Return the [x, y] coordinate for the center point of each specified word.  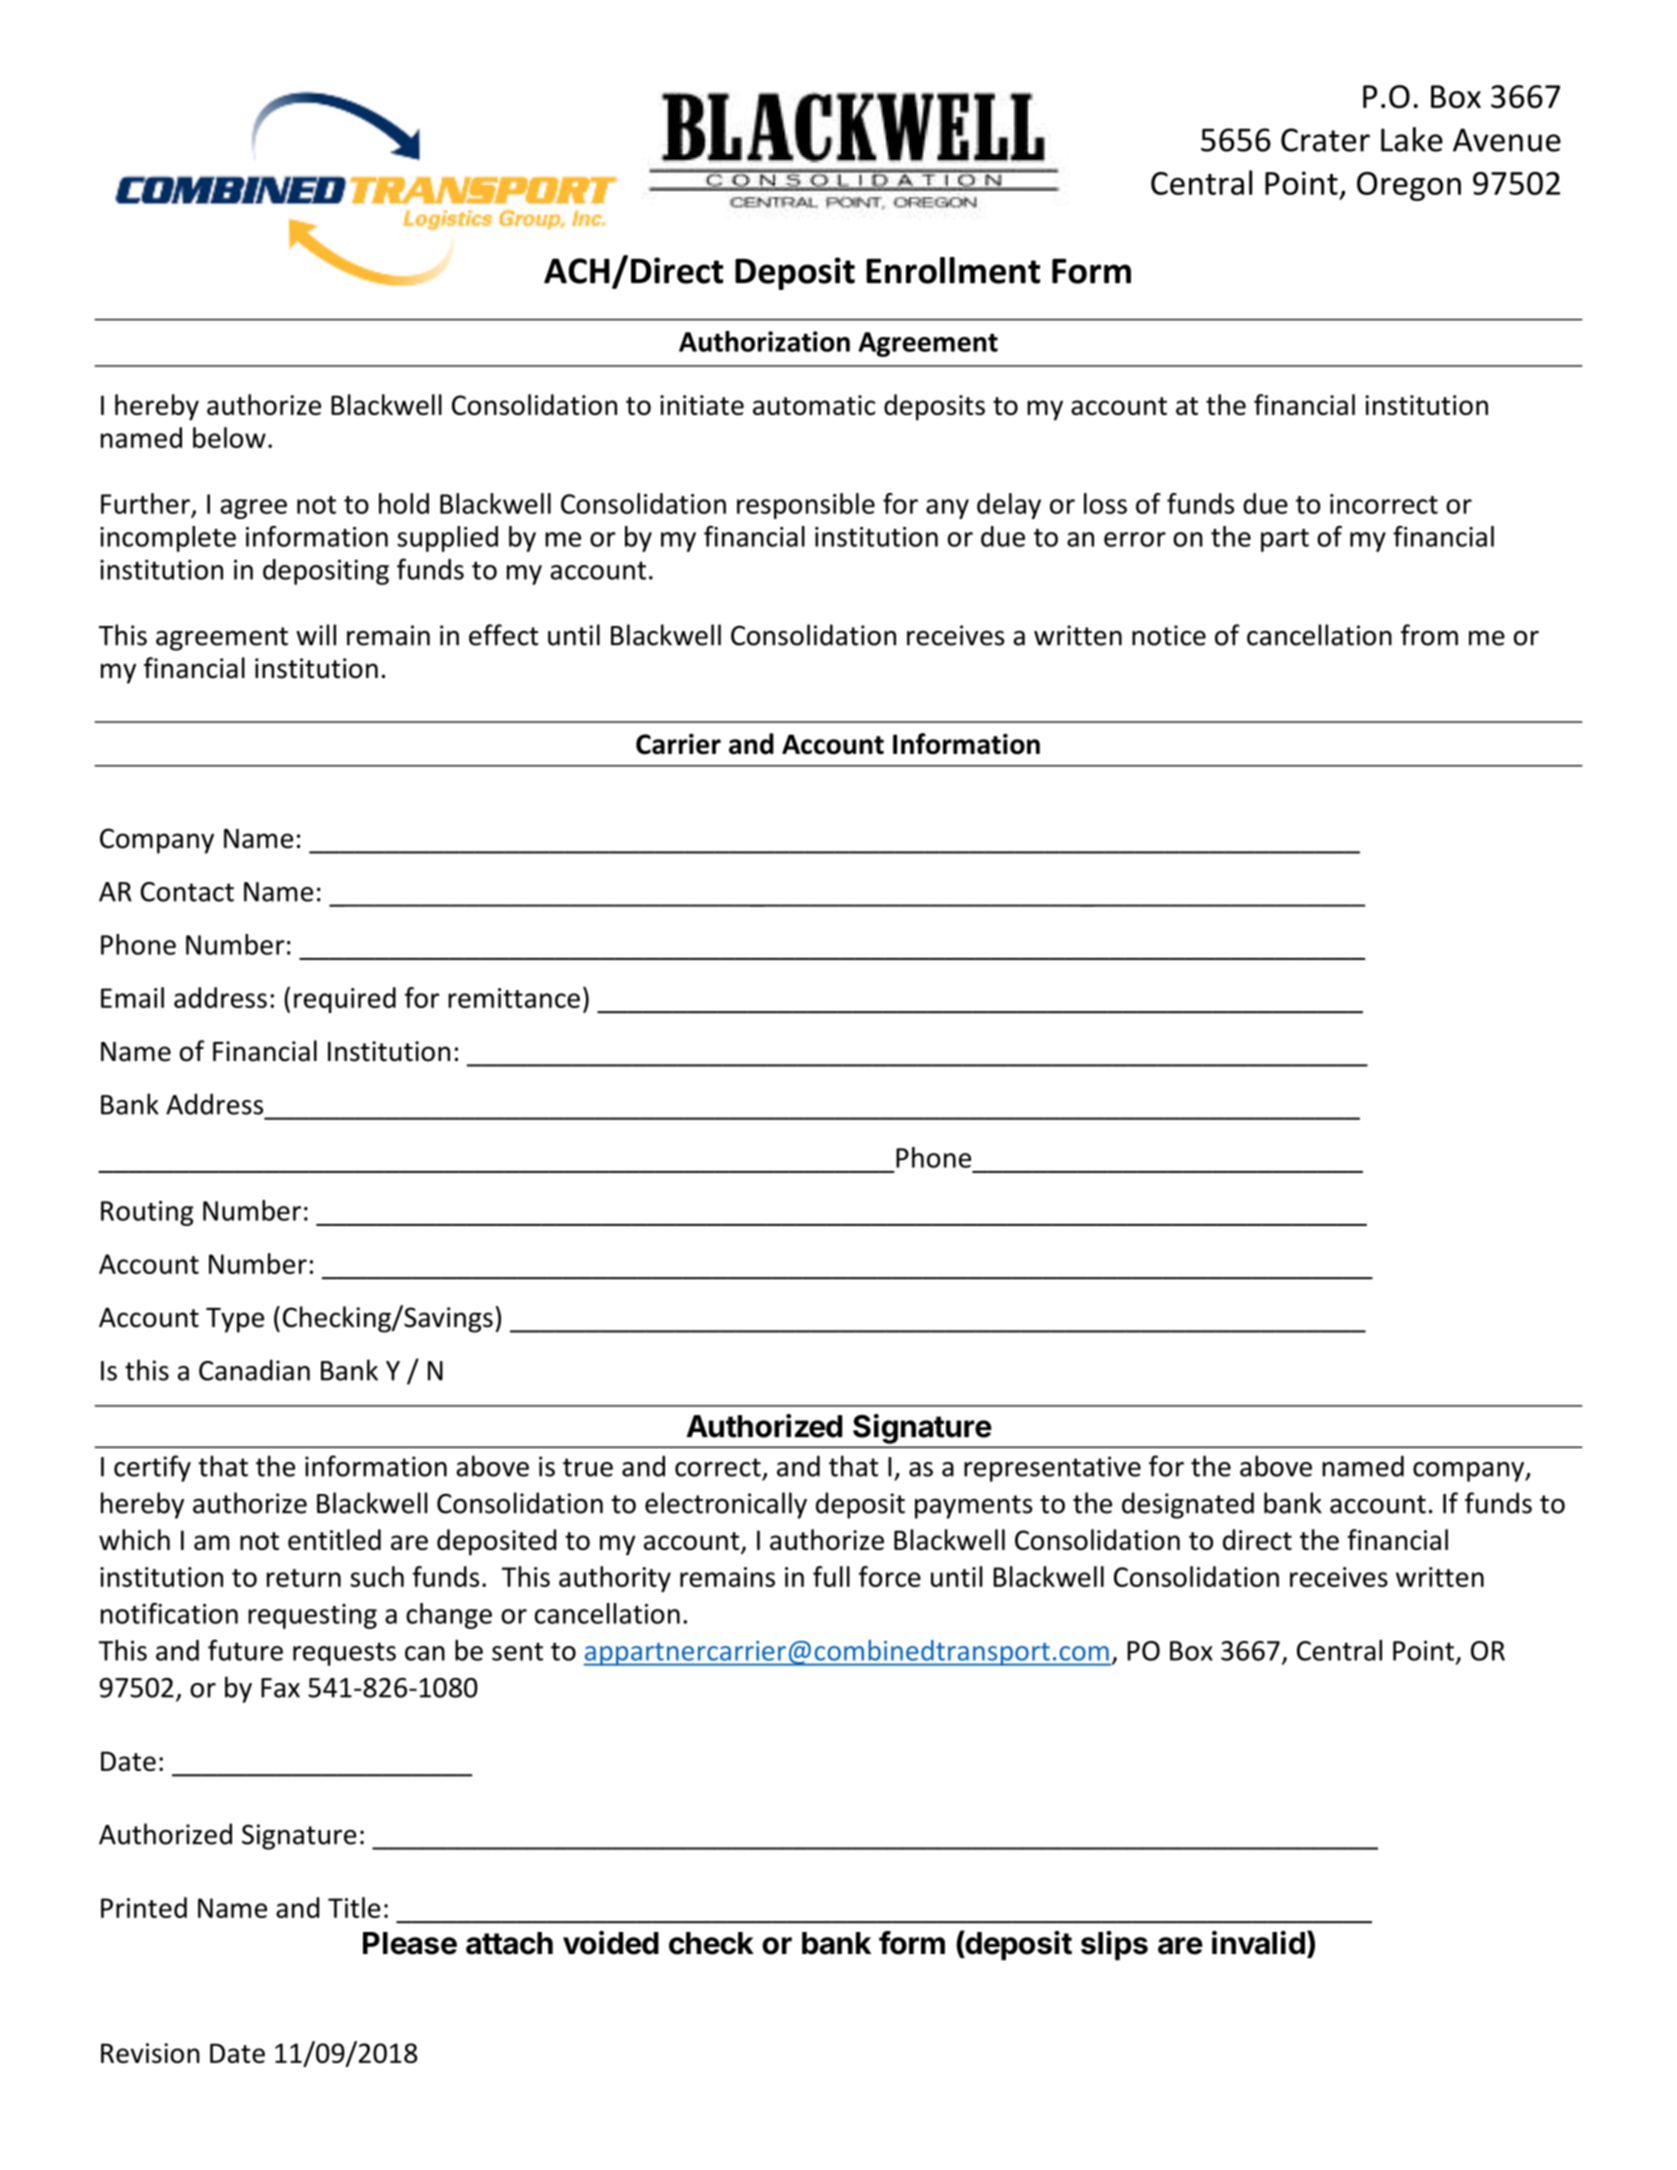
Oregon [1409, 186]
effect [503, 635]
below [229, 437]
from [1429, 635]
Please [410, 1943]
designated [1188, 1505]
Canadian [254, 1370]
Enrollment [953, 270]
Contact [187, 892]
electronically [726, 1505]
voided [611, 1943]
